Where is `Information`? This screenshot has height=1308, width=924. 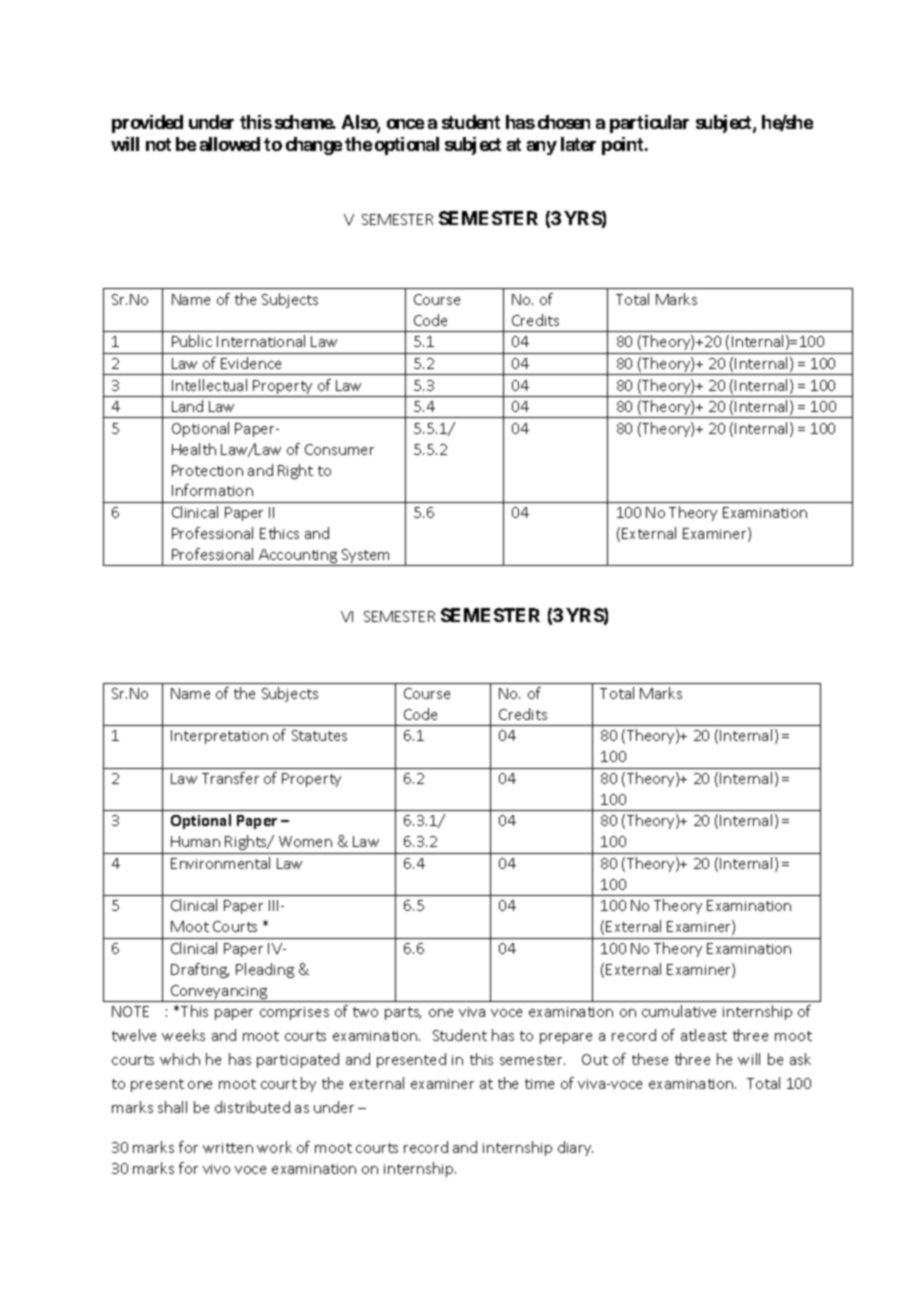 Information is located at coordinates (212, 490).
